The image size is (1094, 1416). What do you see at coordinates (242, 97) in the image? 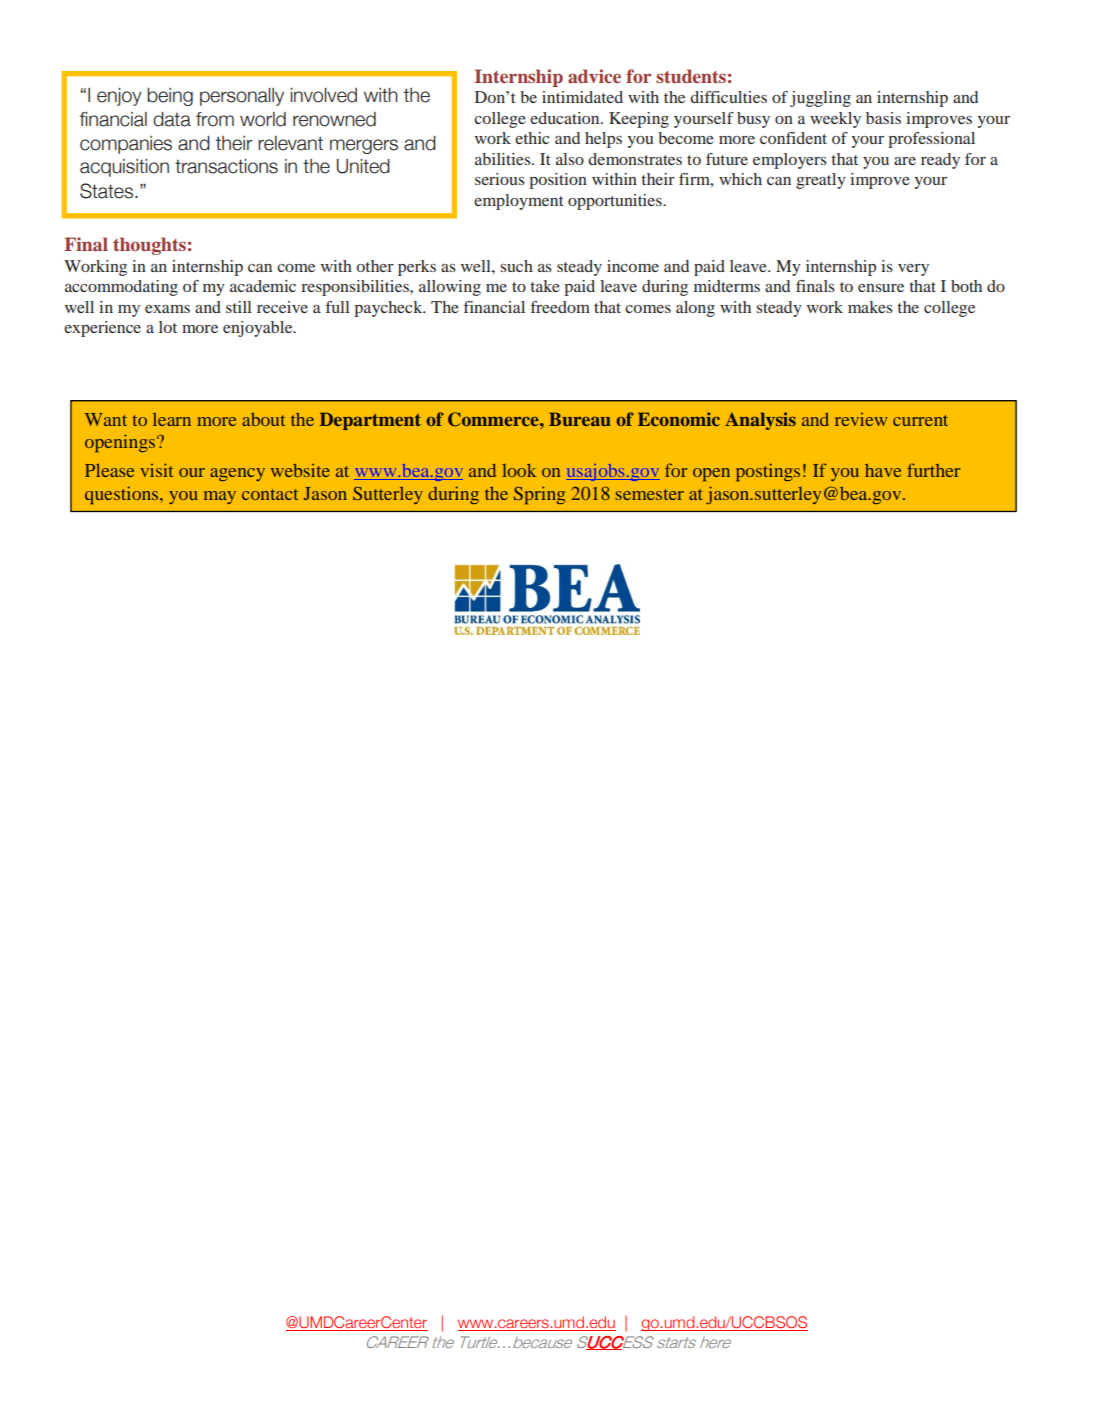
I see `personally` at bounding box center [242, 97].
